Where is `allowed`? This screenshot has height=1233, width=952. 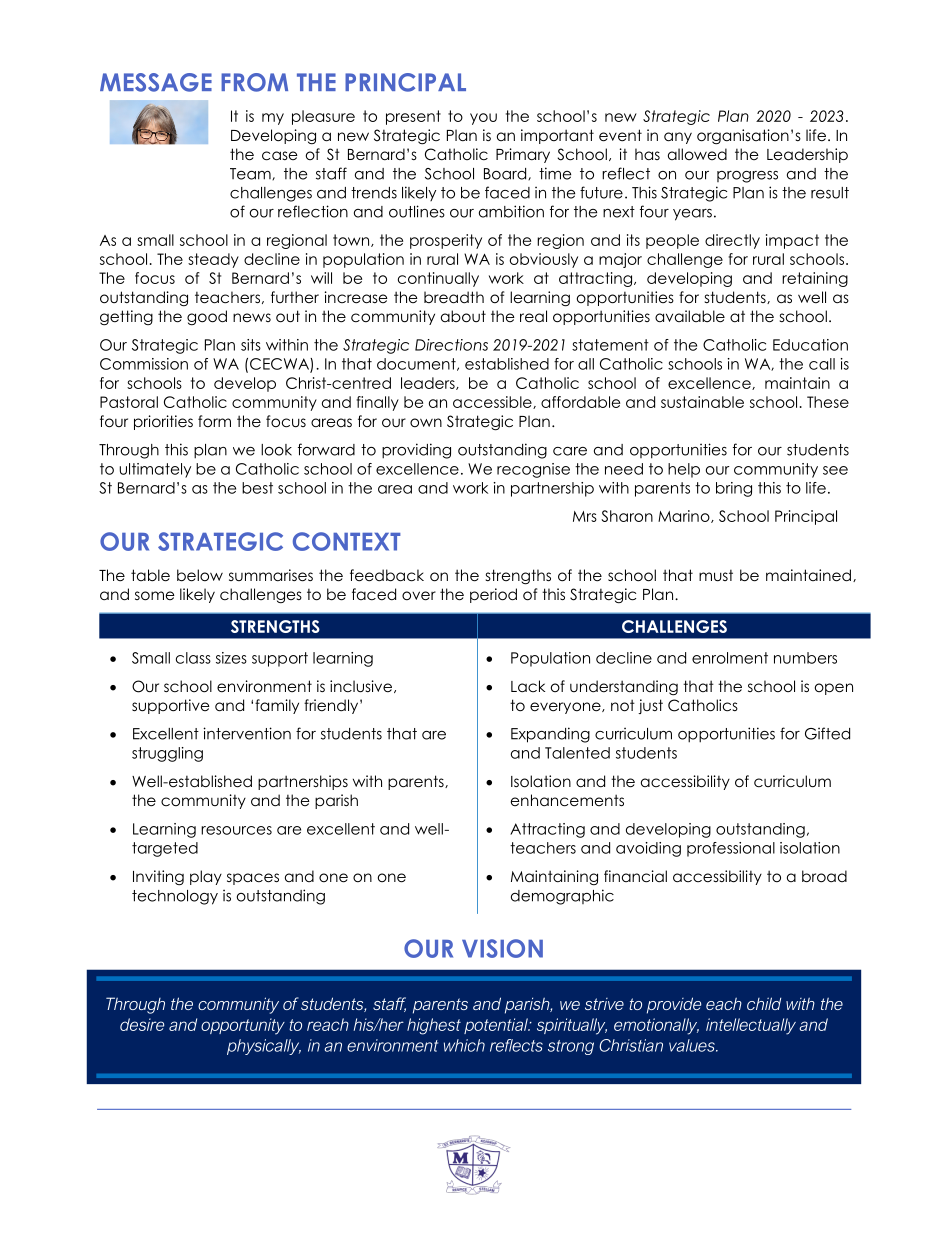 allowed is located at coordinates (697, 154).
